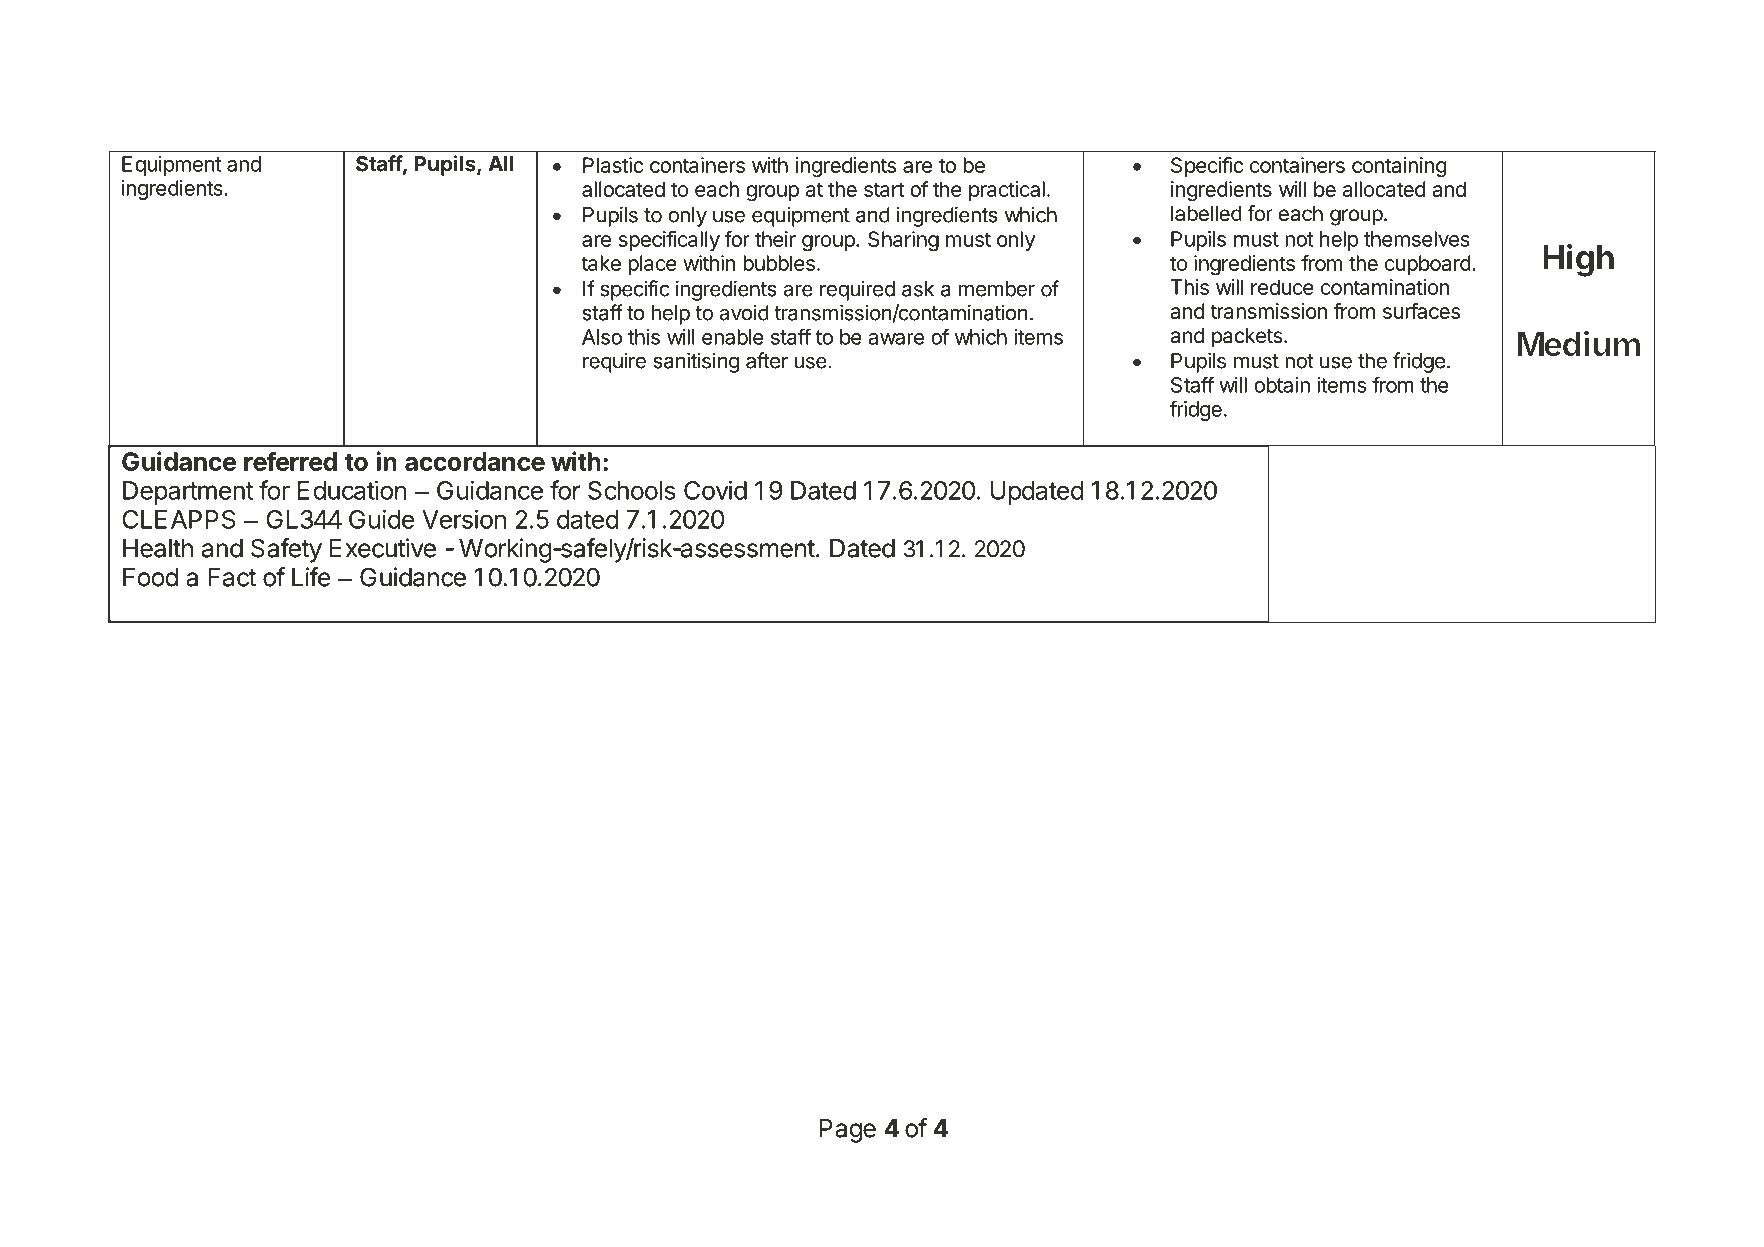  What do you see at coordinates (1399, 167) in the image?
I see `containing` at bounding box center [1399, 167].
